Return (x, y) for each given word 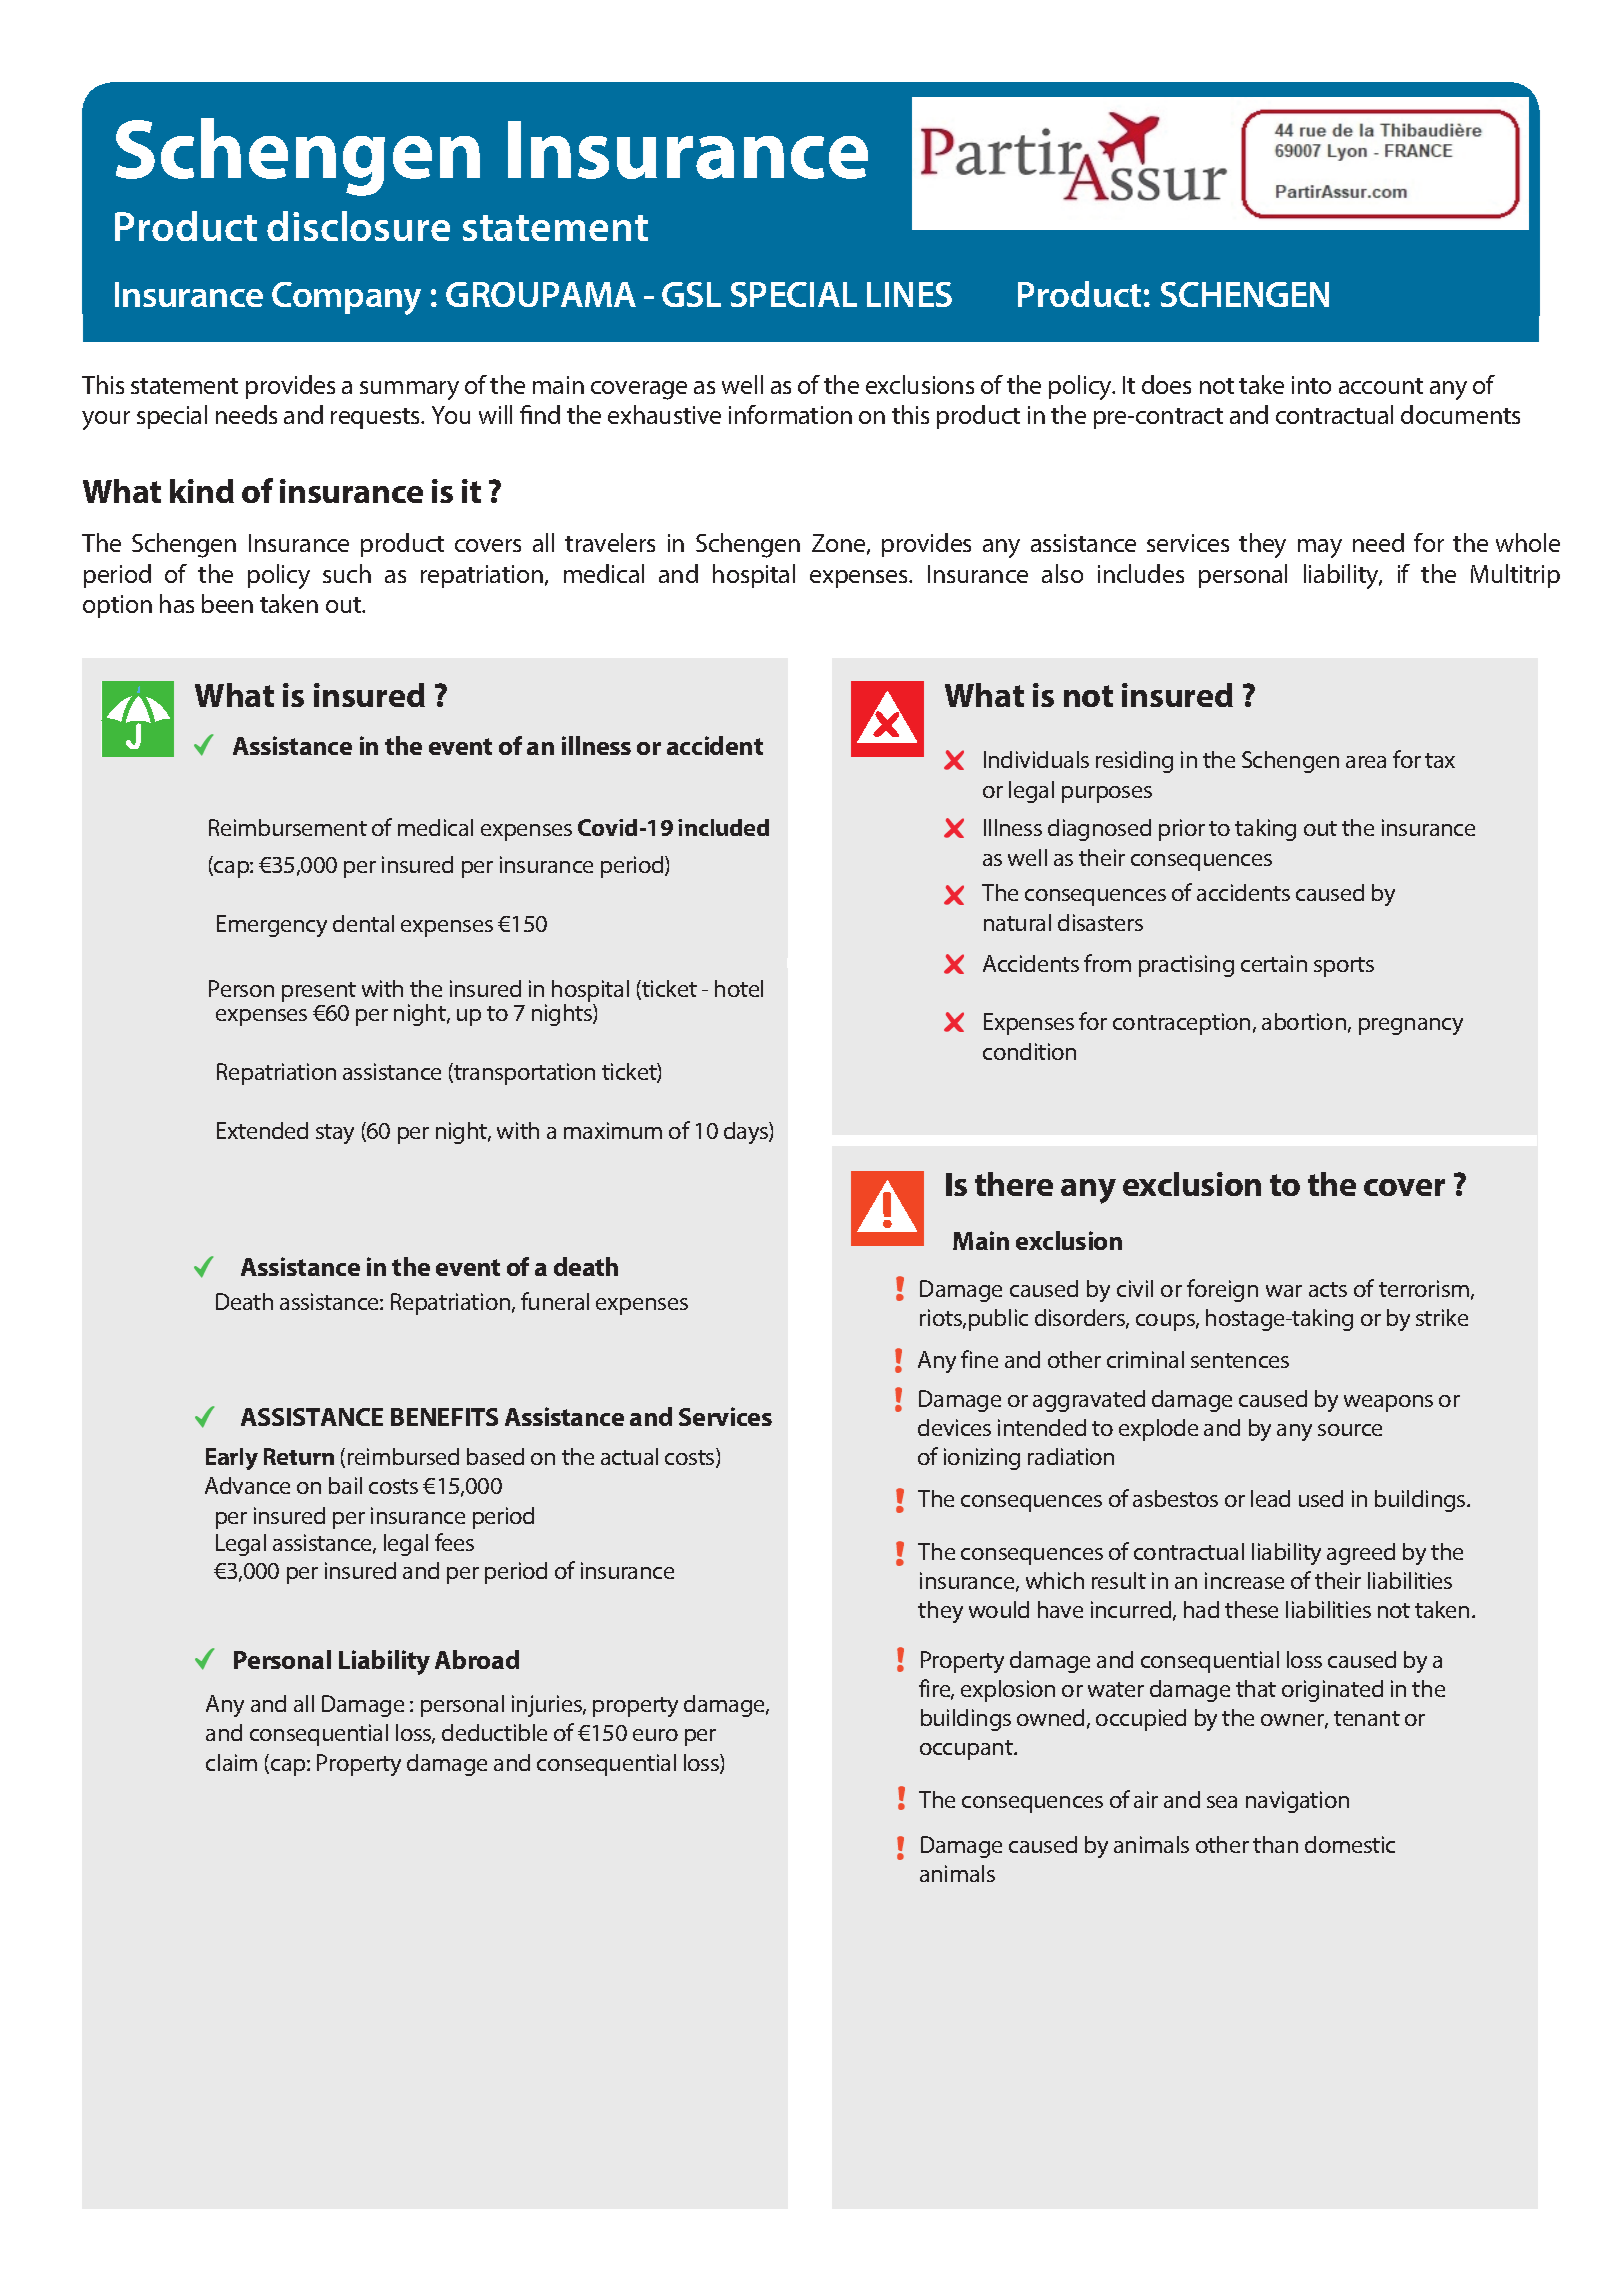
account (1381, 386)
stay (335, 1134)
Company (346, 298)
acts (1328, 1289)
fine (979, 1359)
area (1366, 762)
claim (231, 1762)
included (723, 827)
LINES (909, 294)
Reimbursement (288, 827)
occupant (967, 1750)
